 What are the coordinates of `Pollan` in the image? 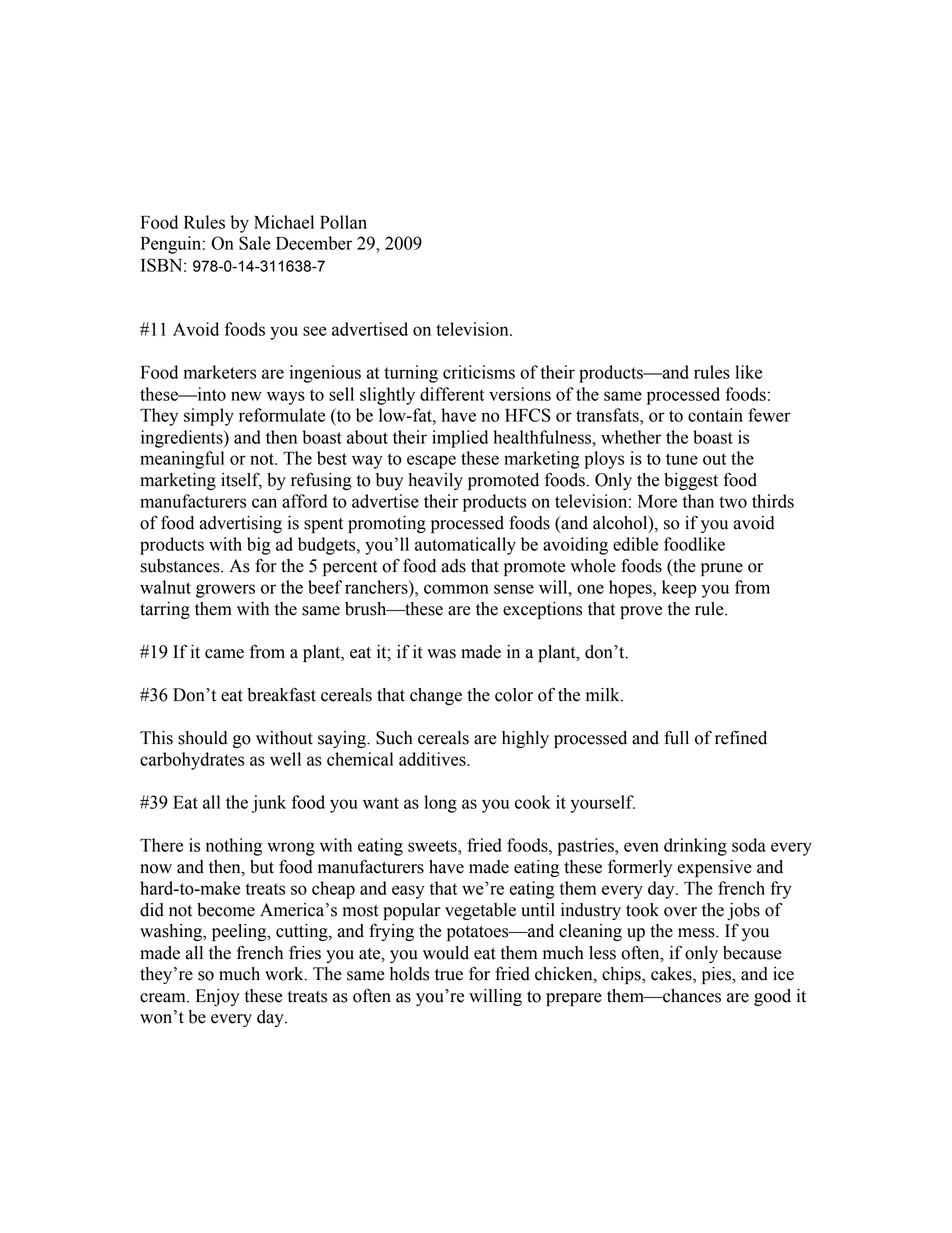 It's located at (343, 222).
